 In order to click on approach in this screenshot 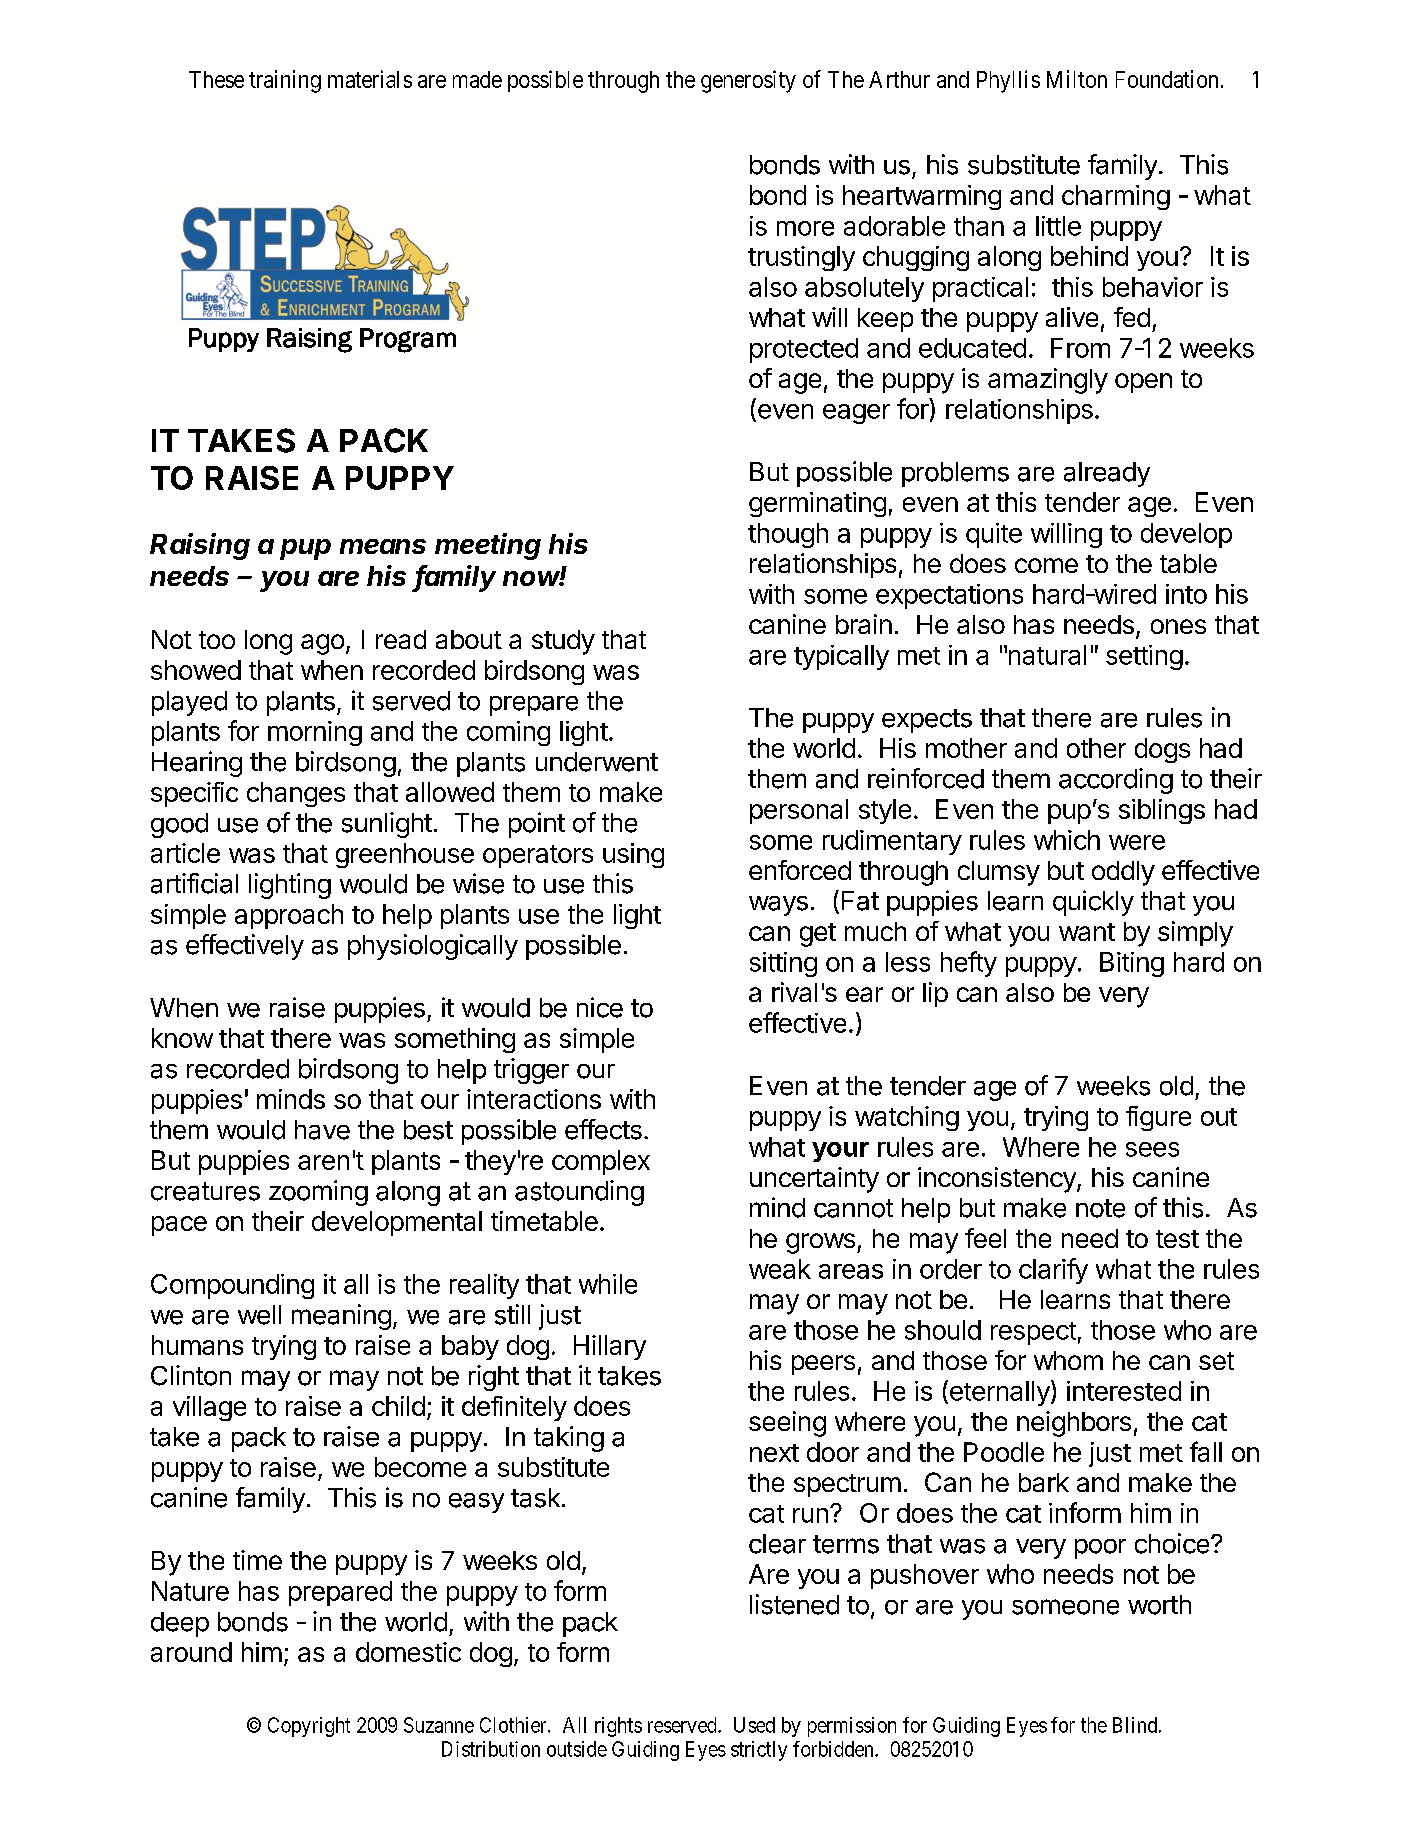, I will do `click(289, 916)`.
